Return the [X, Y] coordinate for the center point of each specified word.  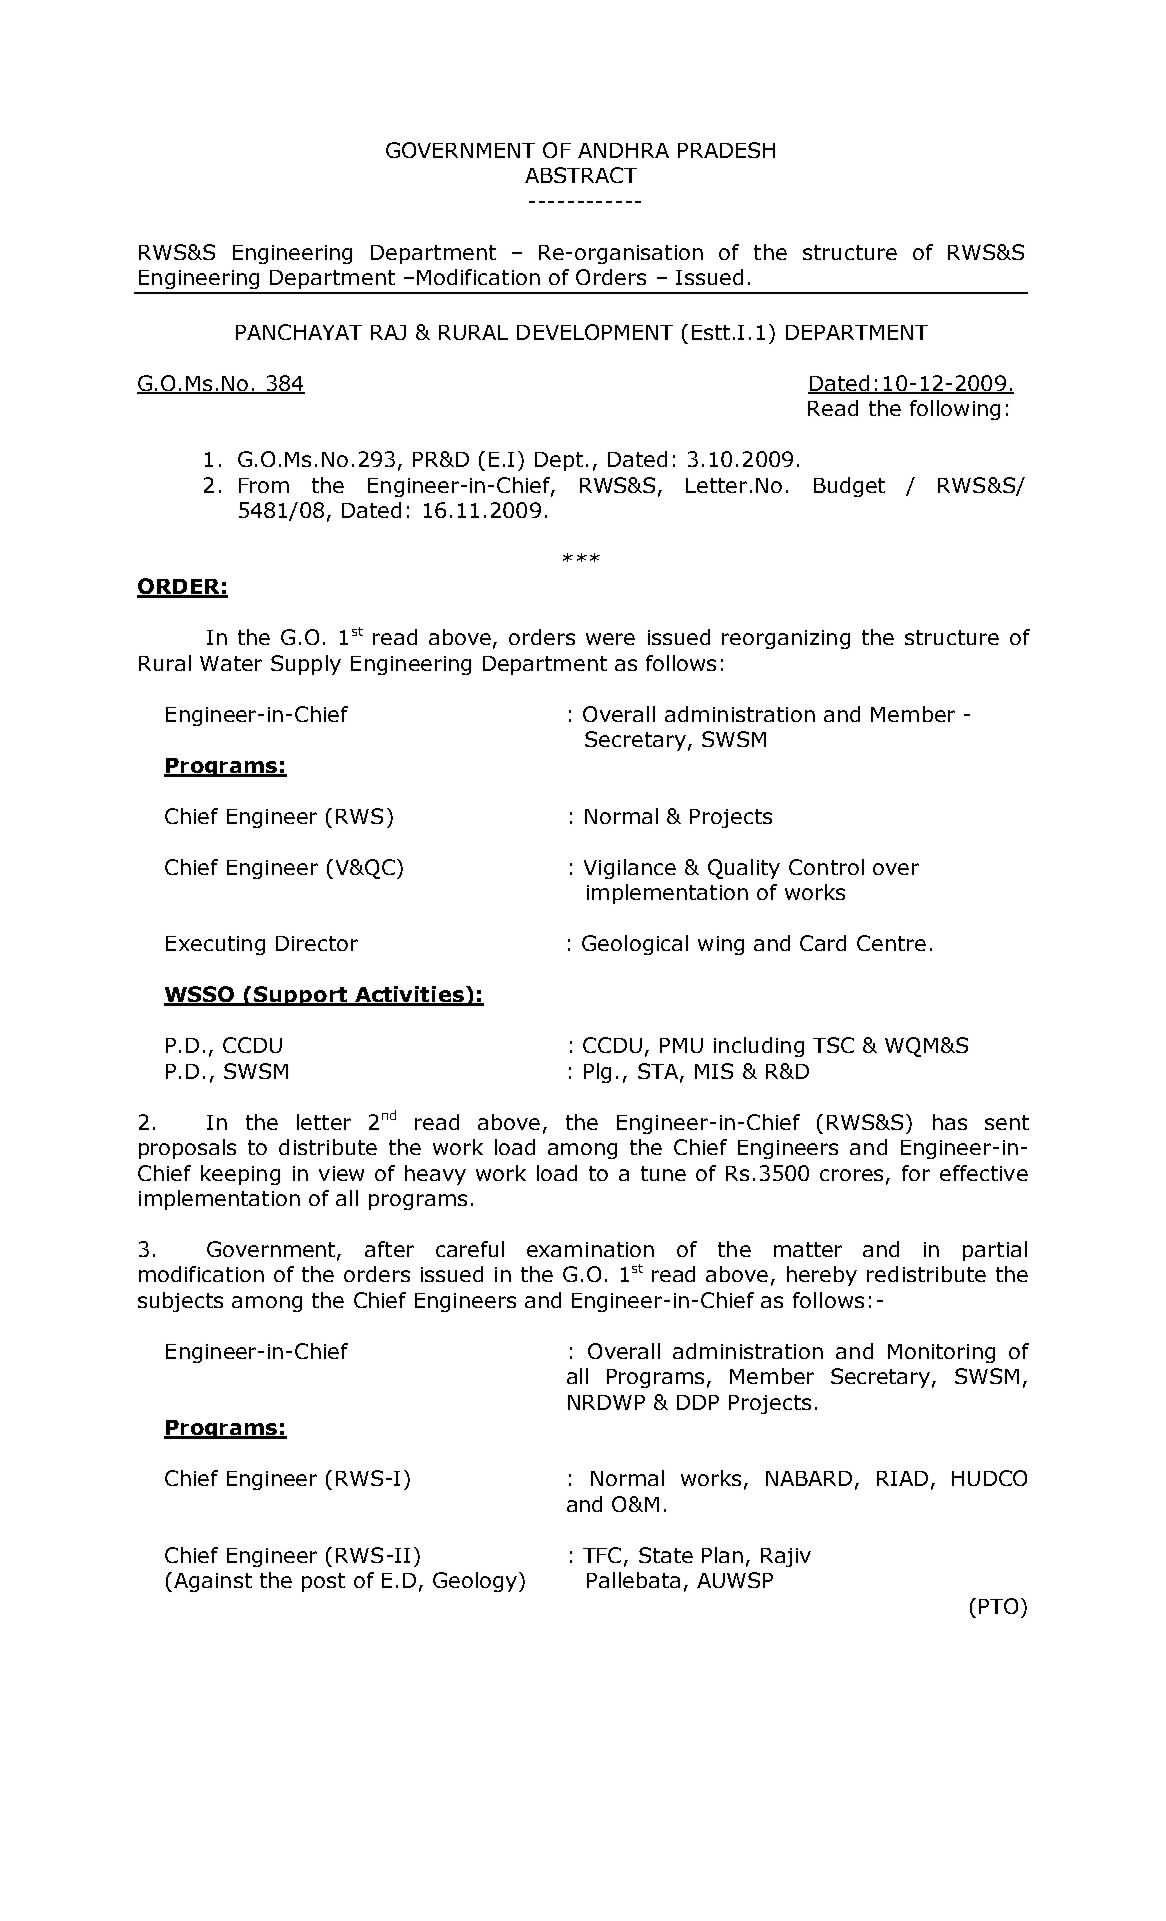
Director [317, 943]
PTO [998, 1606]
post [323, 1582]
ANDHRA [623, 150]
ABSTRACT [581, 175]
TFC [602, 1555]
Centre [891, 943]
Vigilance [630, 869]
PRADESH [726, 150]
